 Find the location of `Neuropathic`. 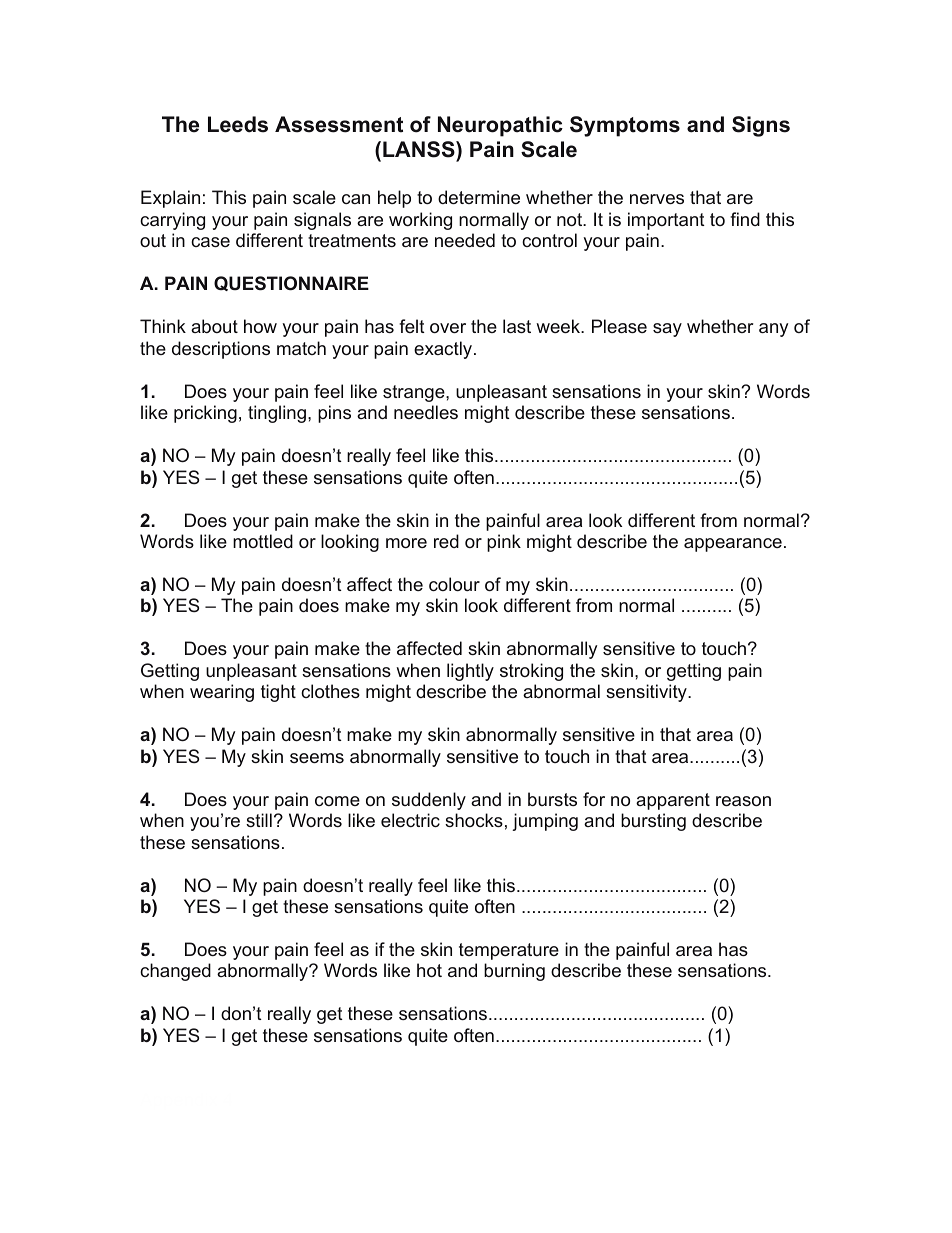

Neuropathic is located at coordinates (500, 126).
